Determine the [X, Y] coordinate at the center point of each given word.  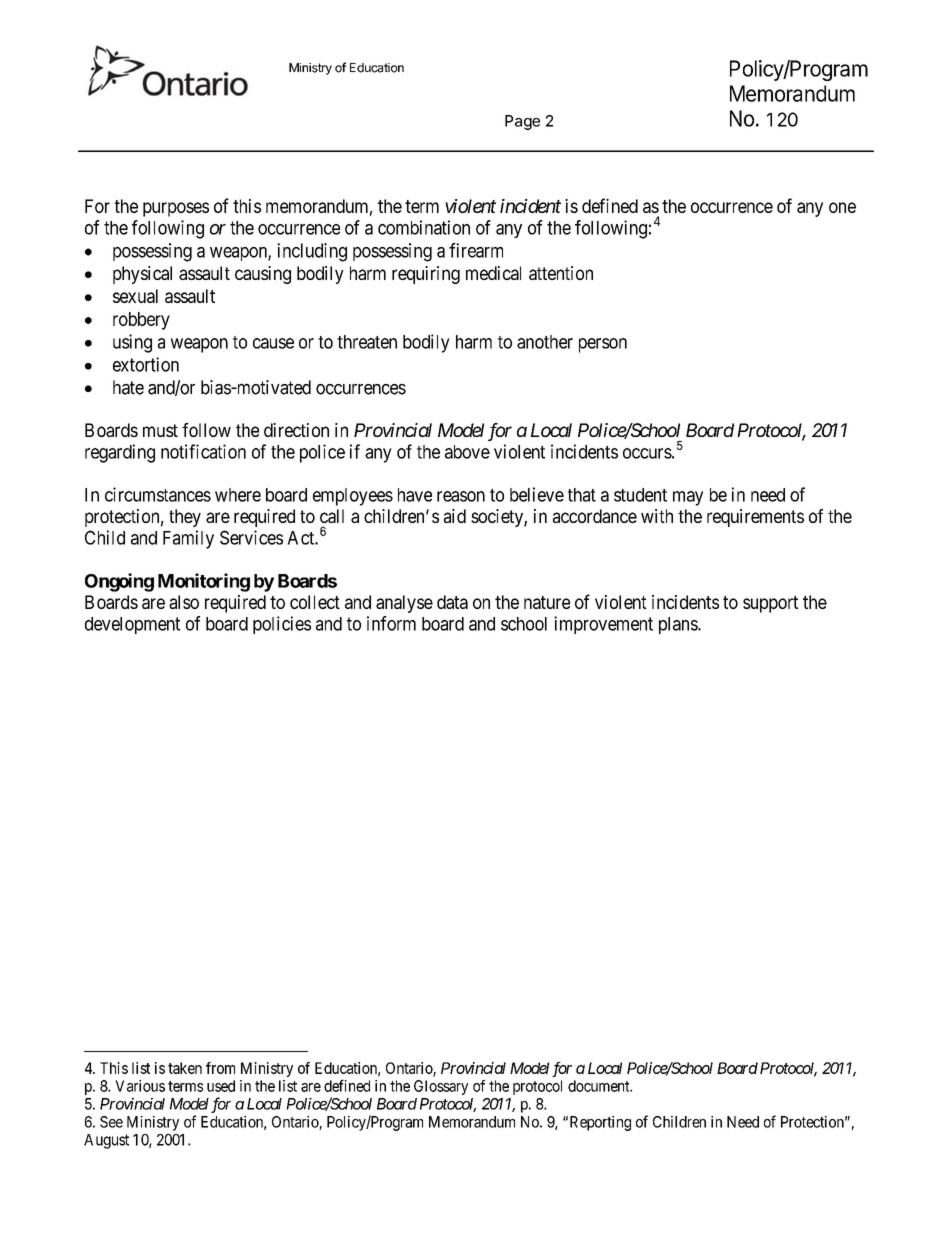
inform [391, 623]
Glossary [441, 1087]
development [132, 625]
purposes [176, 209]
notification [203, 451]
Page [522, 122]
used [221, 1086]
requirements [755, 518]
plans [679, 625]
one [842, 207]
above [467, 452]
